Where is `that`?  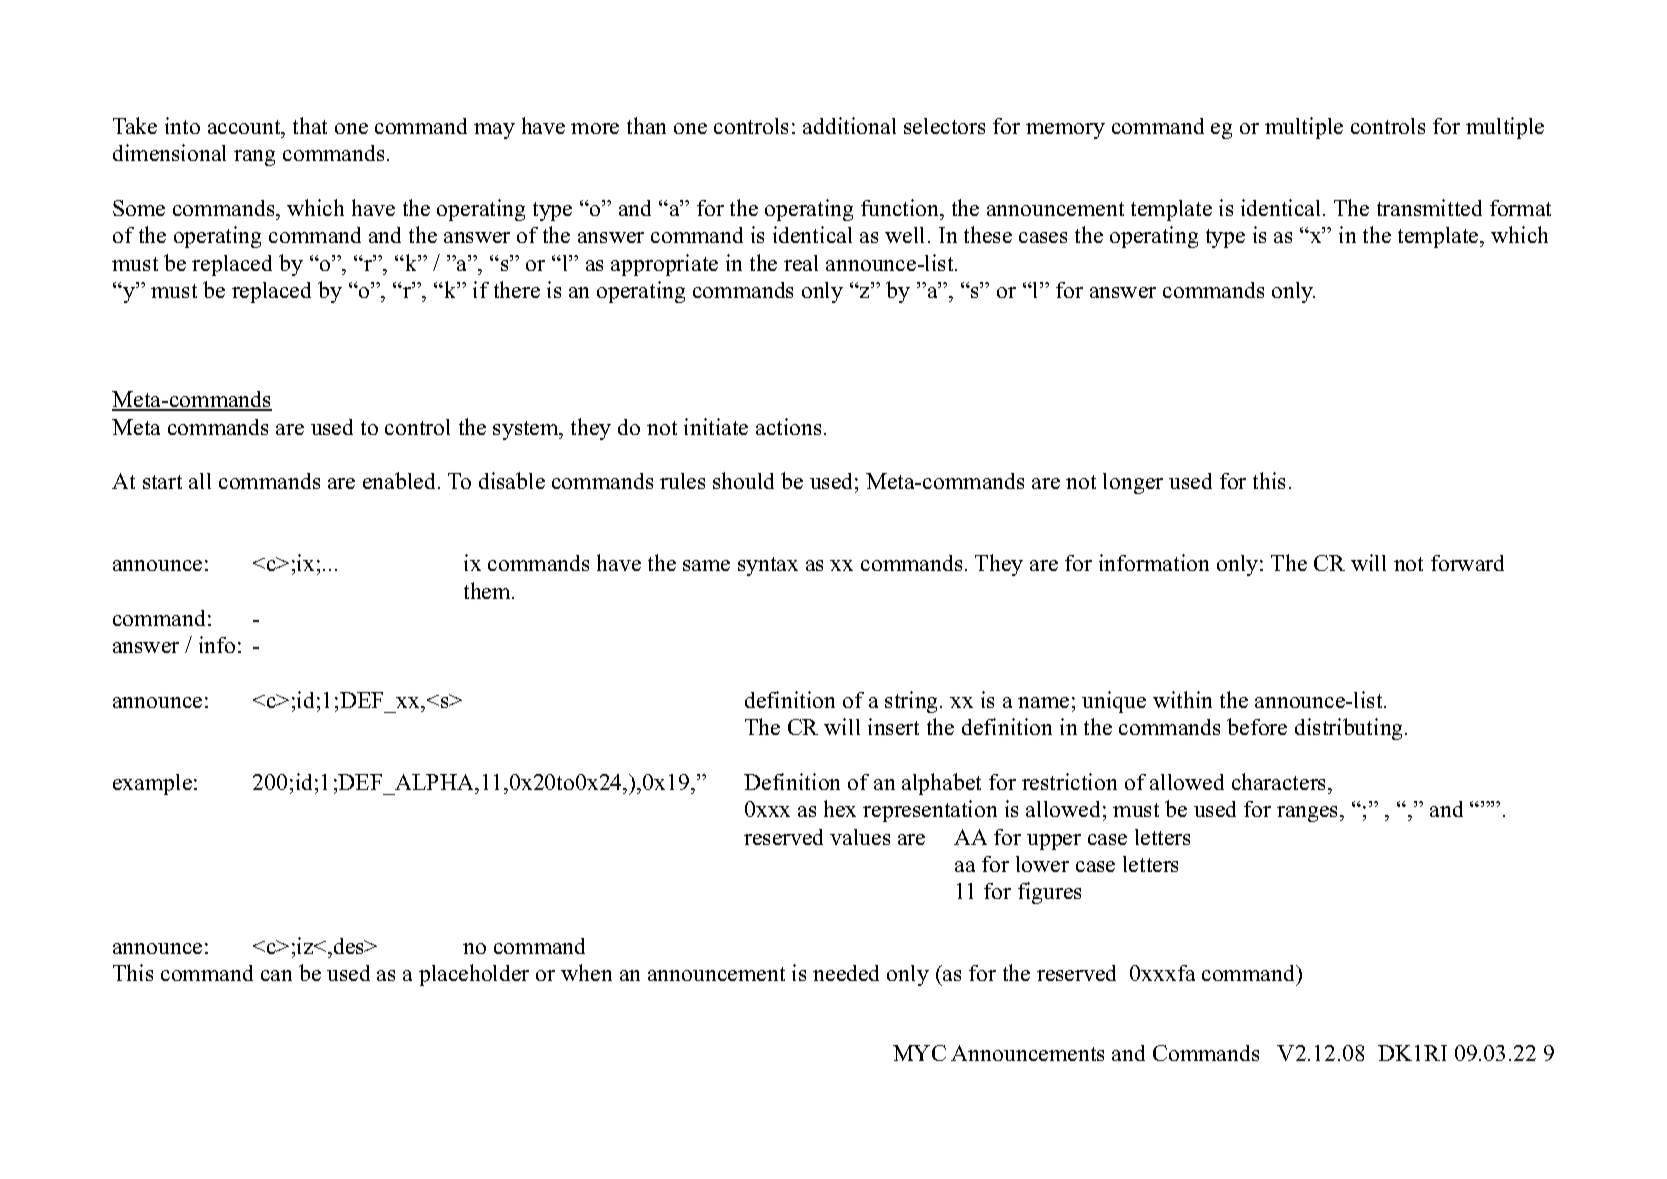 that is located at coordinates (310, 125).
